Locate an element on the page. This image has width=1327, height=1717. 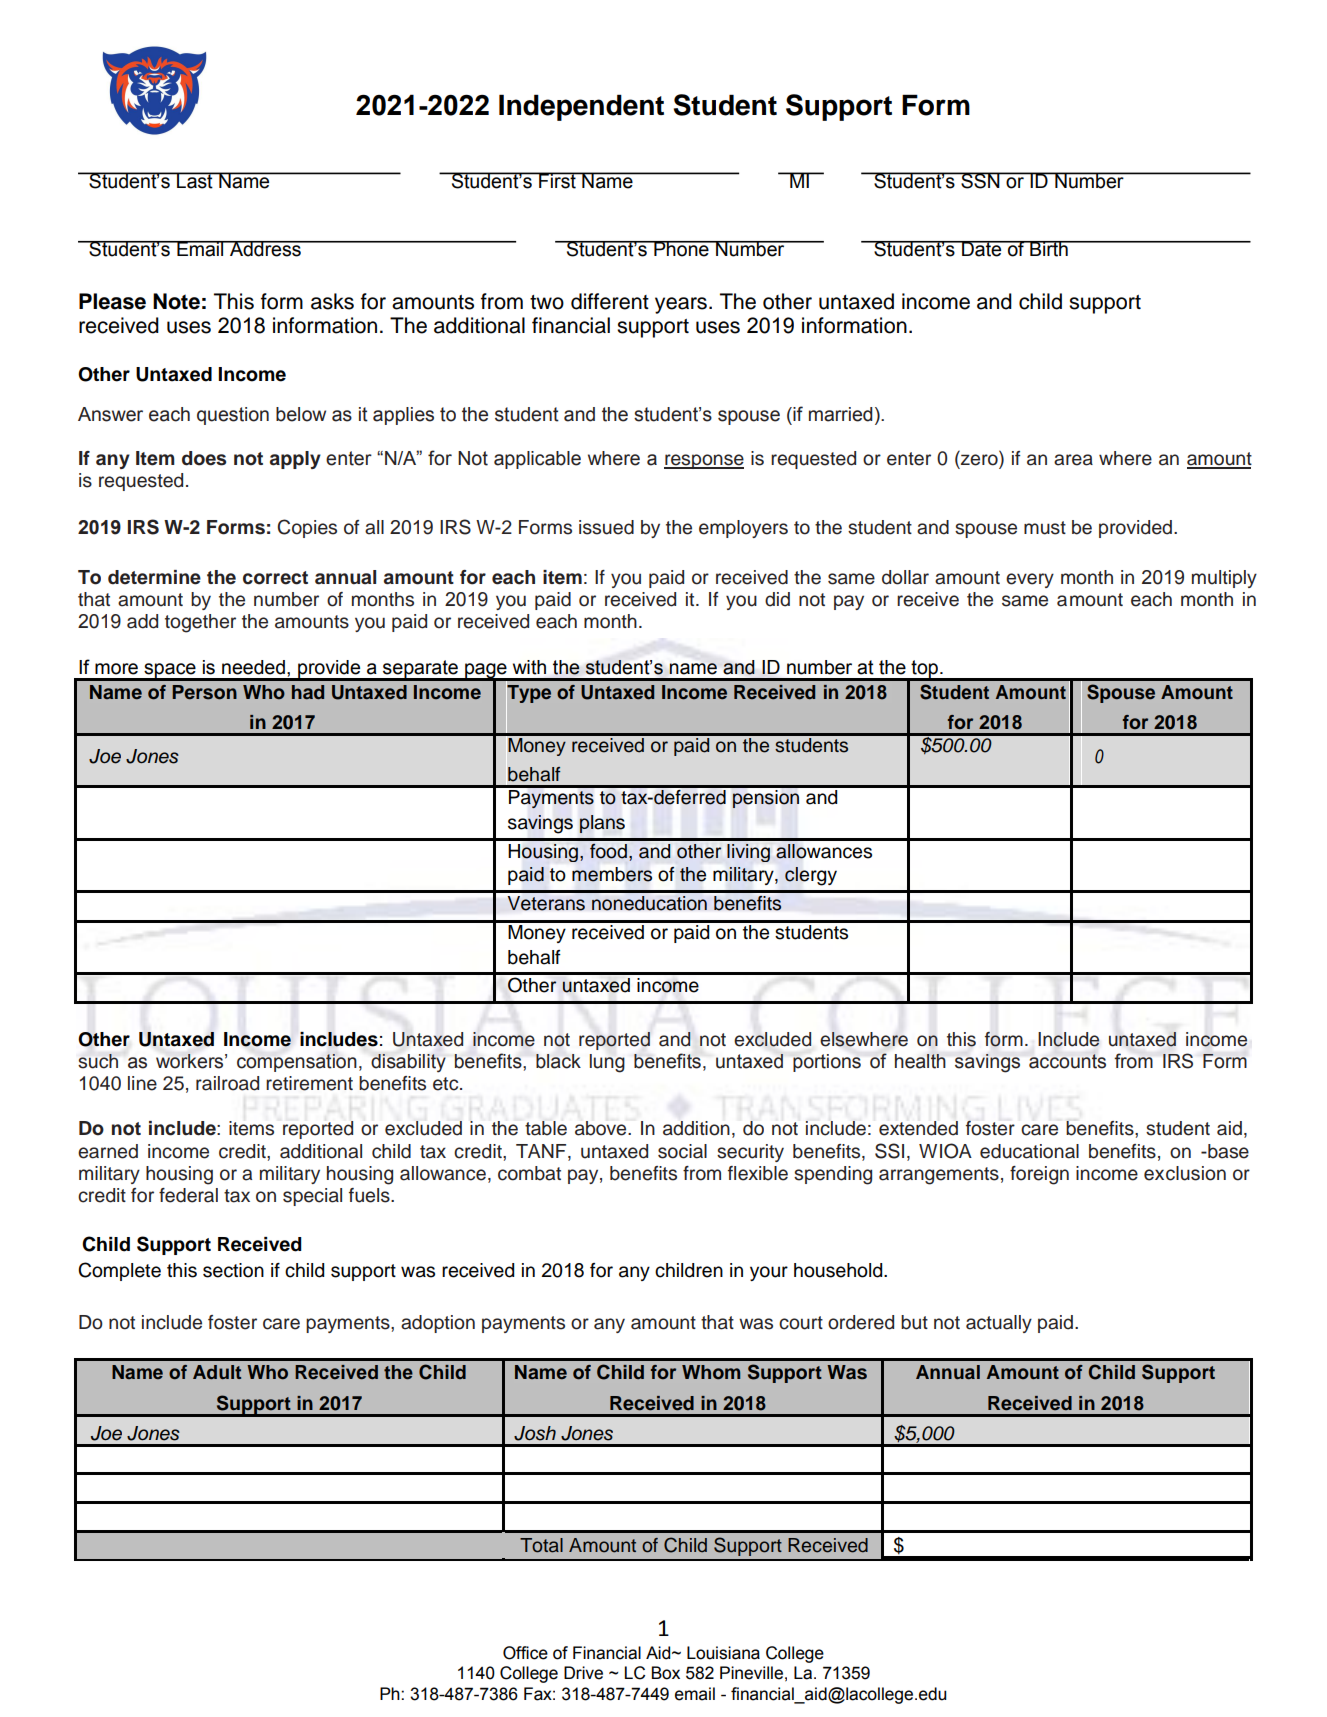
Office is located at coordinates (525, 1653).
